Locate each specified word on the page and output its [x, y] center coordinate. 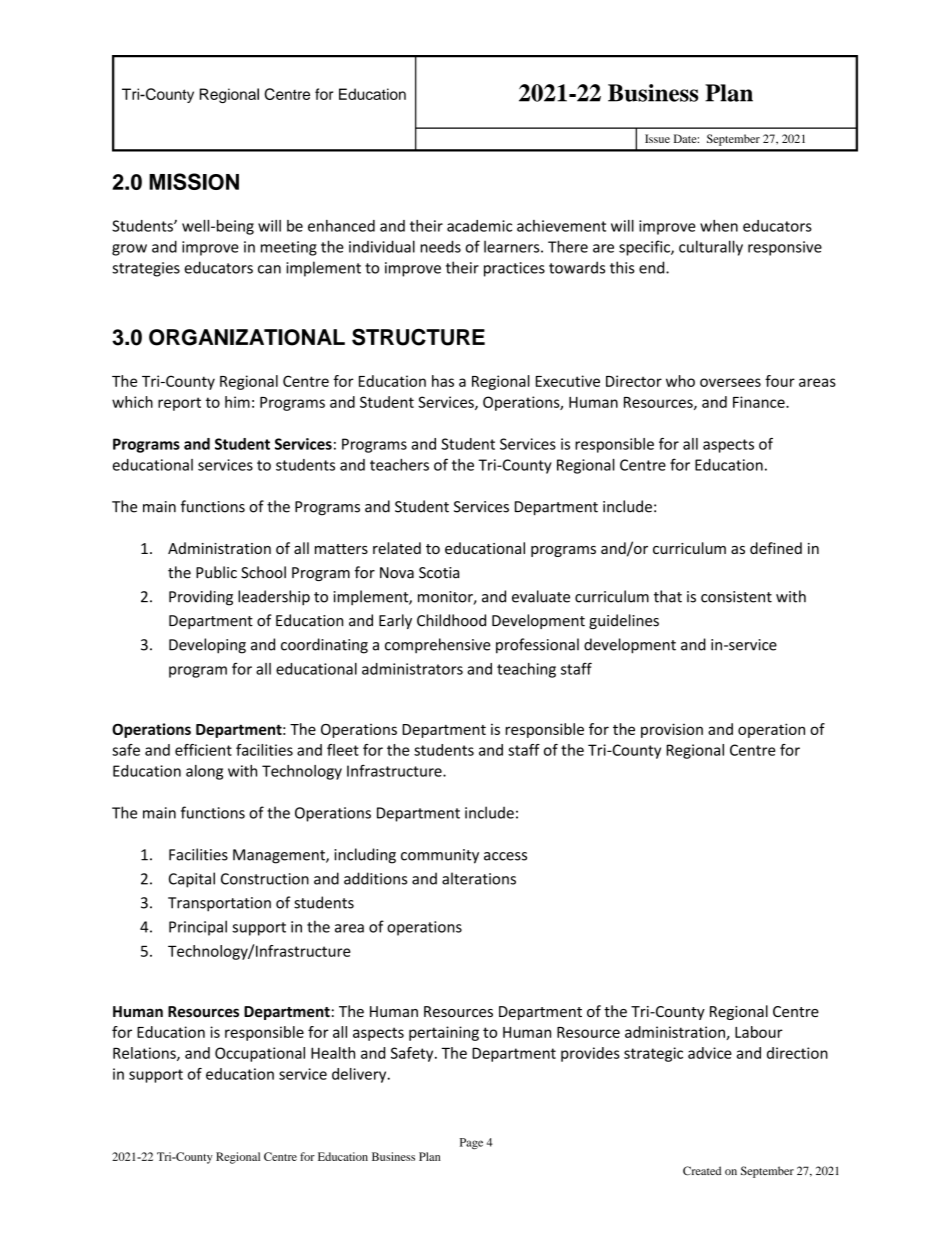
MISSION [194, 181]
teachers [399, 465]
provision [672, 730]
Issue [657, 138]
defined [776, 548]
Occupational [260, 1054]
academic [479, 226]
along [204, 772]
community [440, 856]
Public [216, 572]
